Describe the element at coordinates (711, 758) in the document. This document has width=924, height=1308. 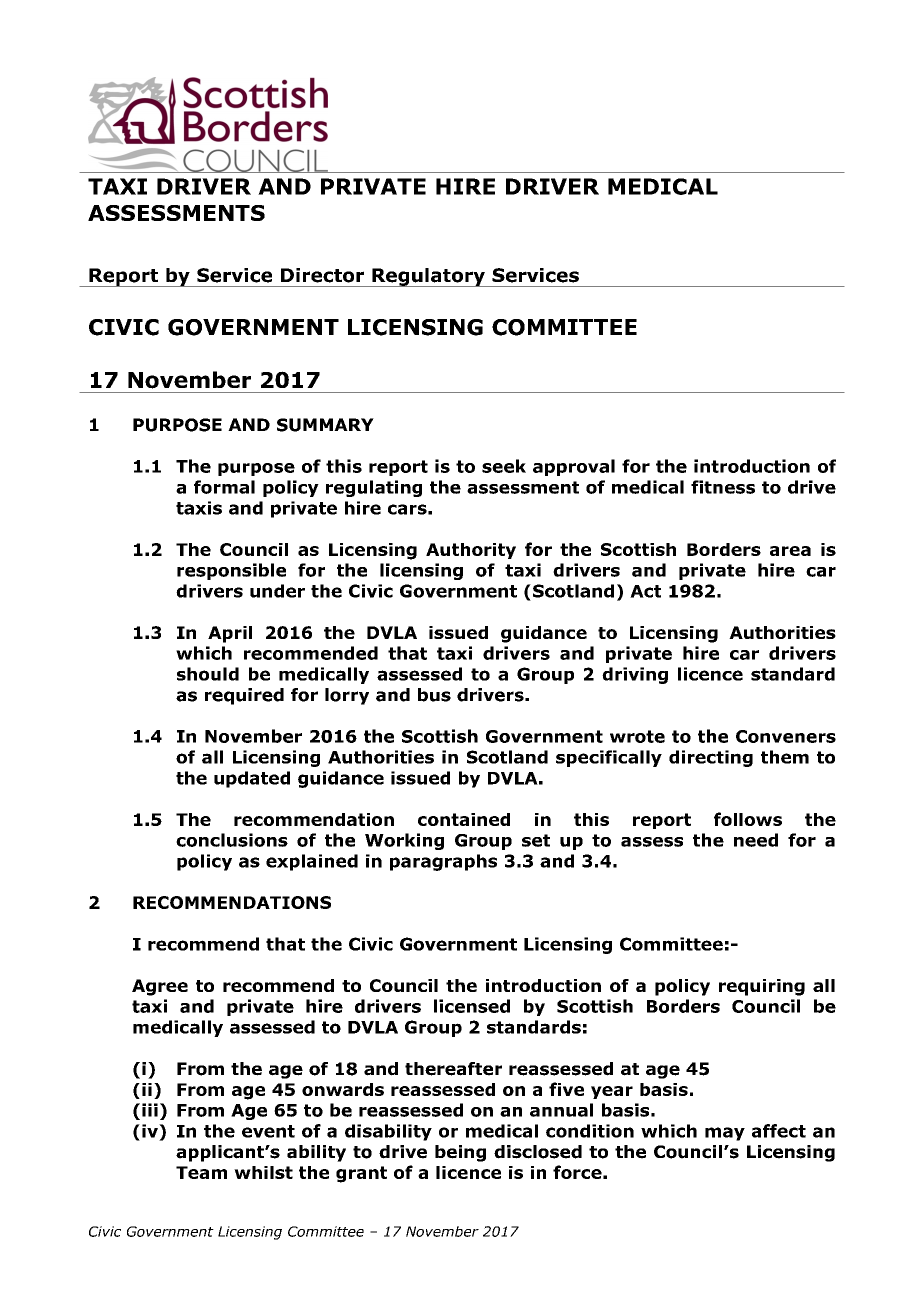
I see `directing` at that location.
